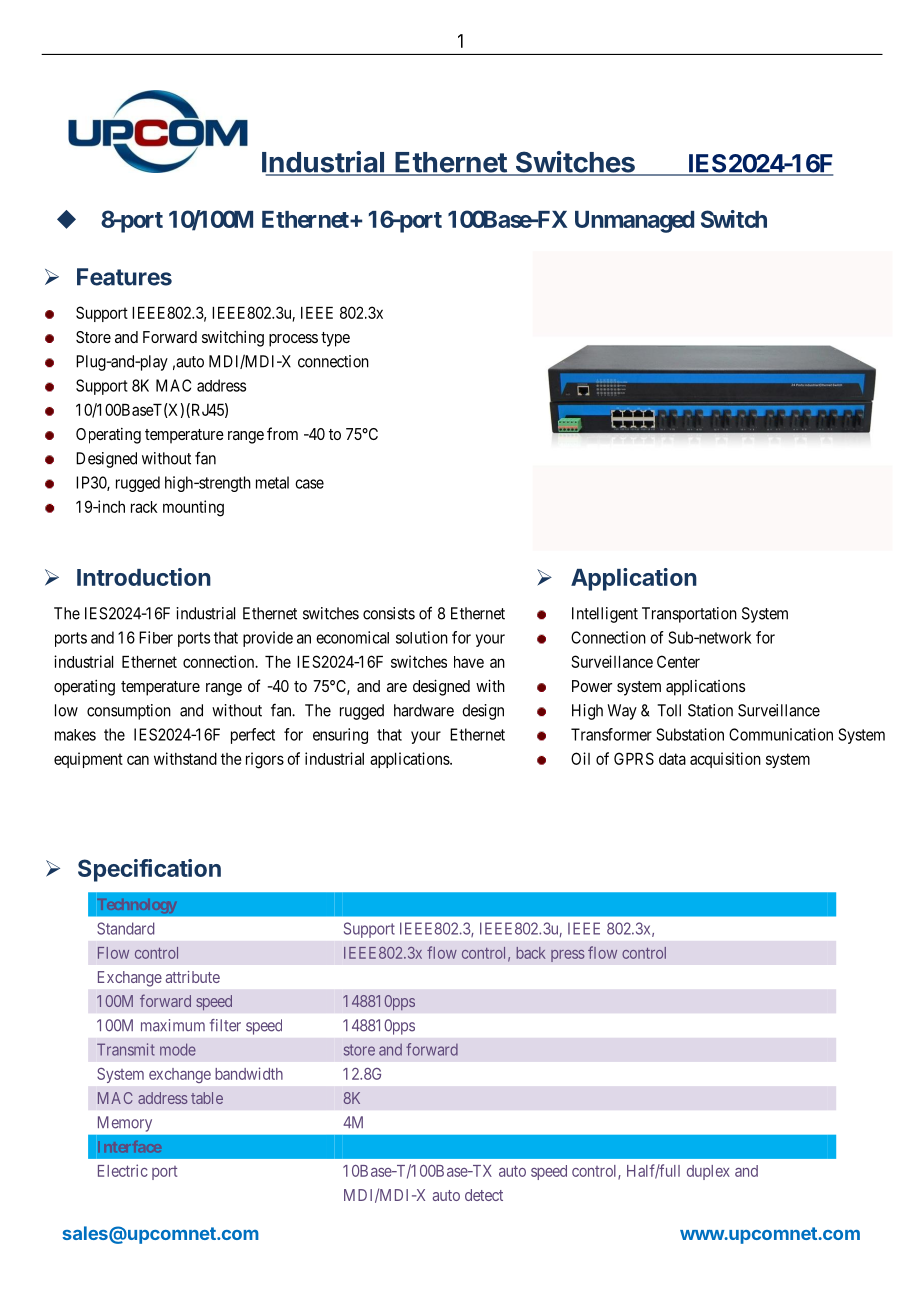 The width and height of the document is (924, 1308). Describe the element at coordinates (124, 277) in the document. I see `Features` at that location.
